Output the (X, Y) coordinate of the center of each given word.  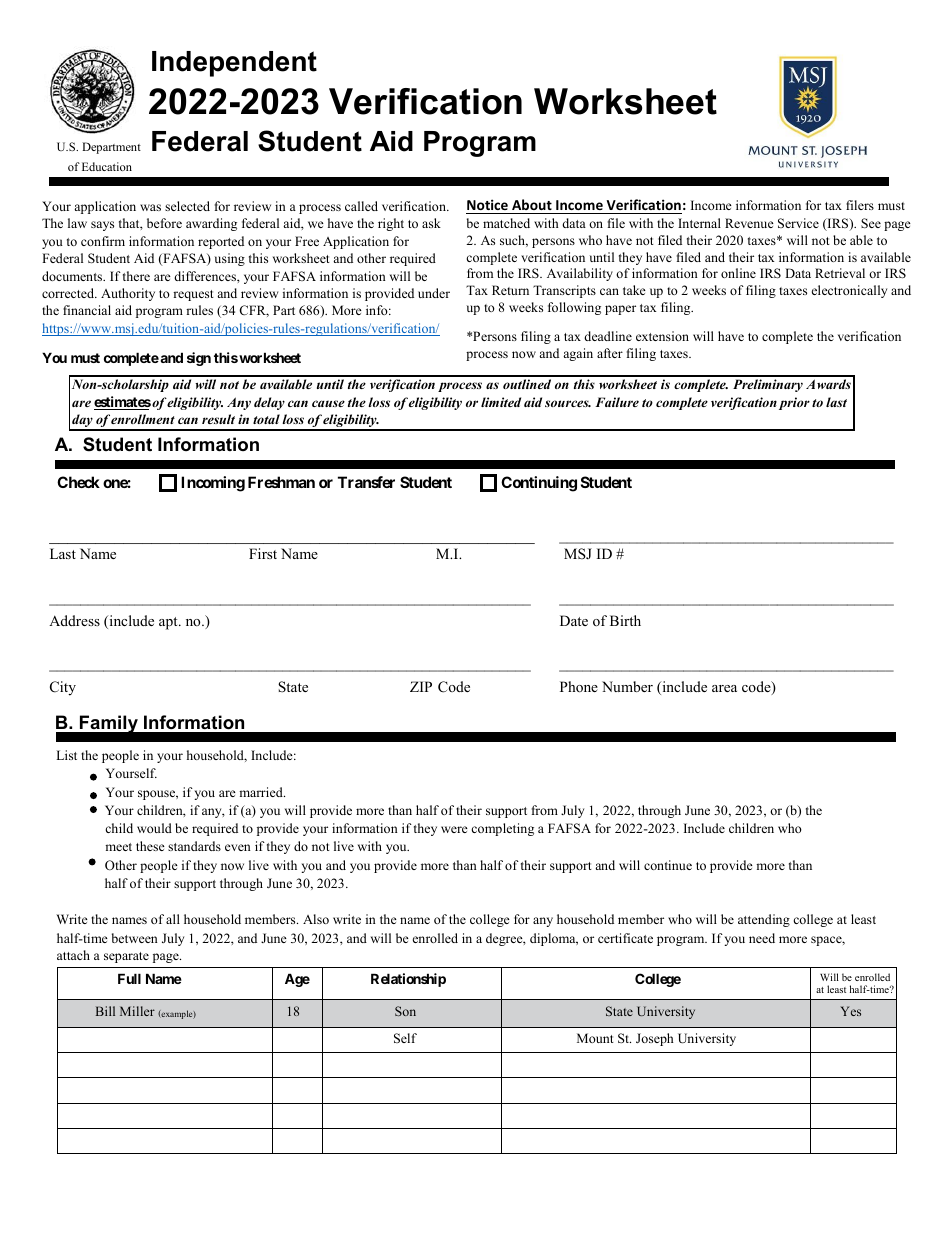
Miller (137, 1011)
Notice (488, 206)
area (724, 688)
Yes (850, 1011)
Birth (625, 620)
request (193, 295)
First (263, 553)
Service (798, 223)
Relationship (408, 980)
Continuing (539, 484)
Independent (234, 64)
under (434, 293)
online (738, 273)
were (454, 829)
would (154, 828)
